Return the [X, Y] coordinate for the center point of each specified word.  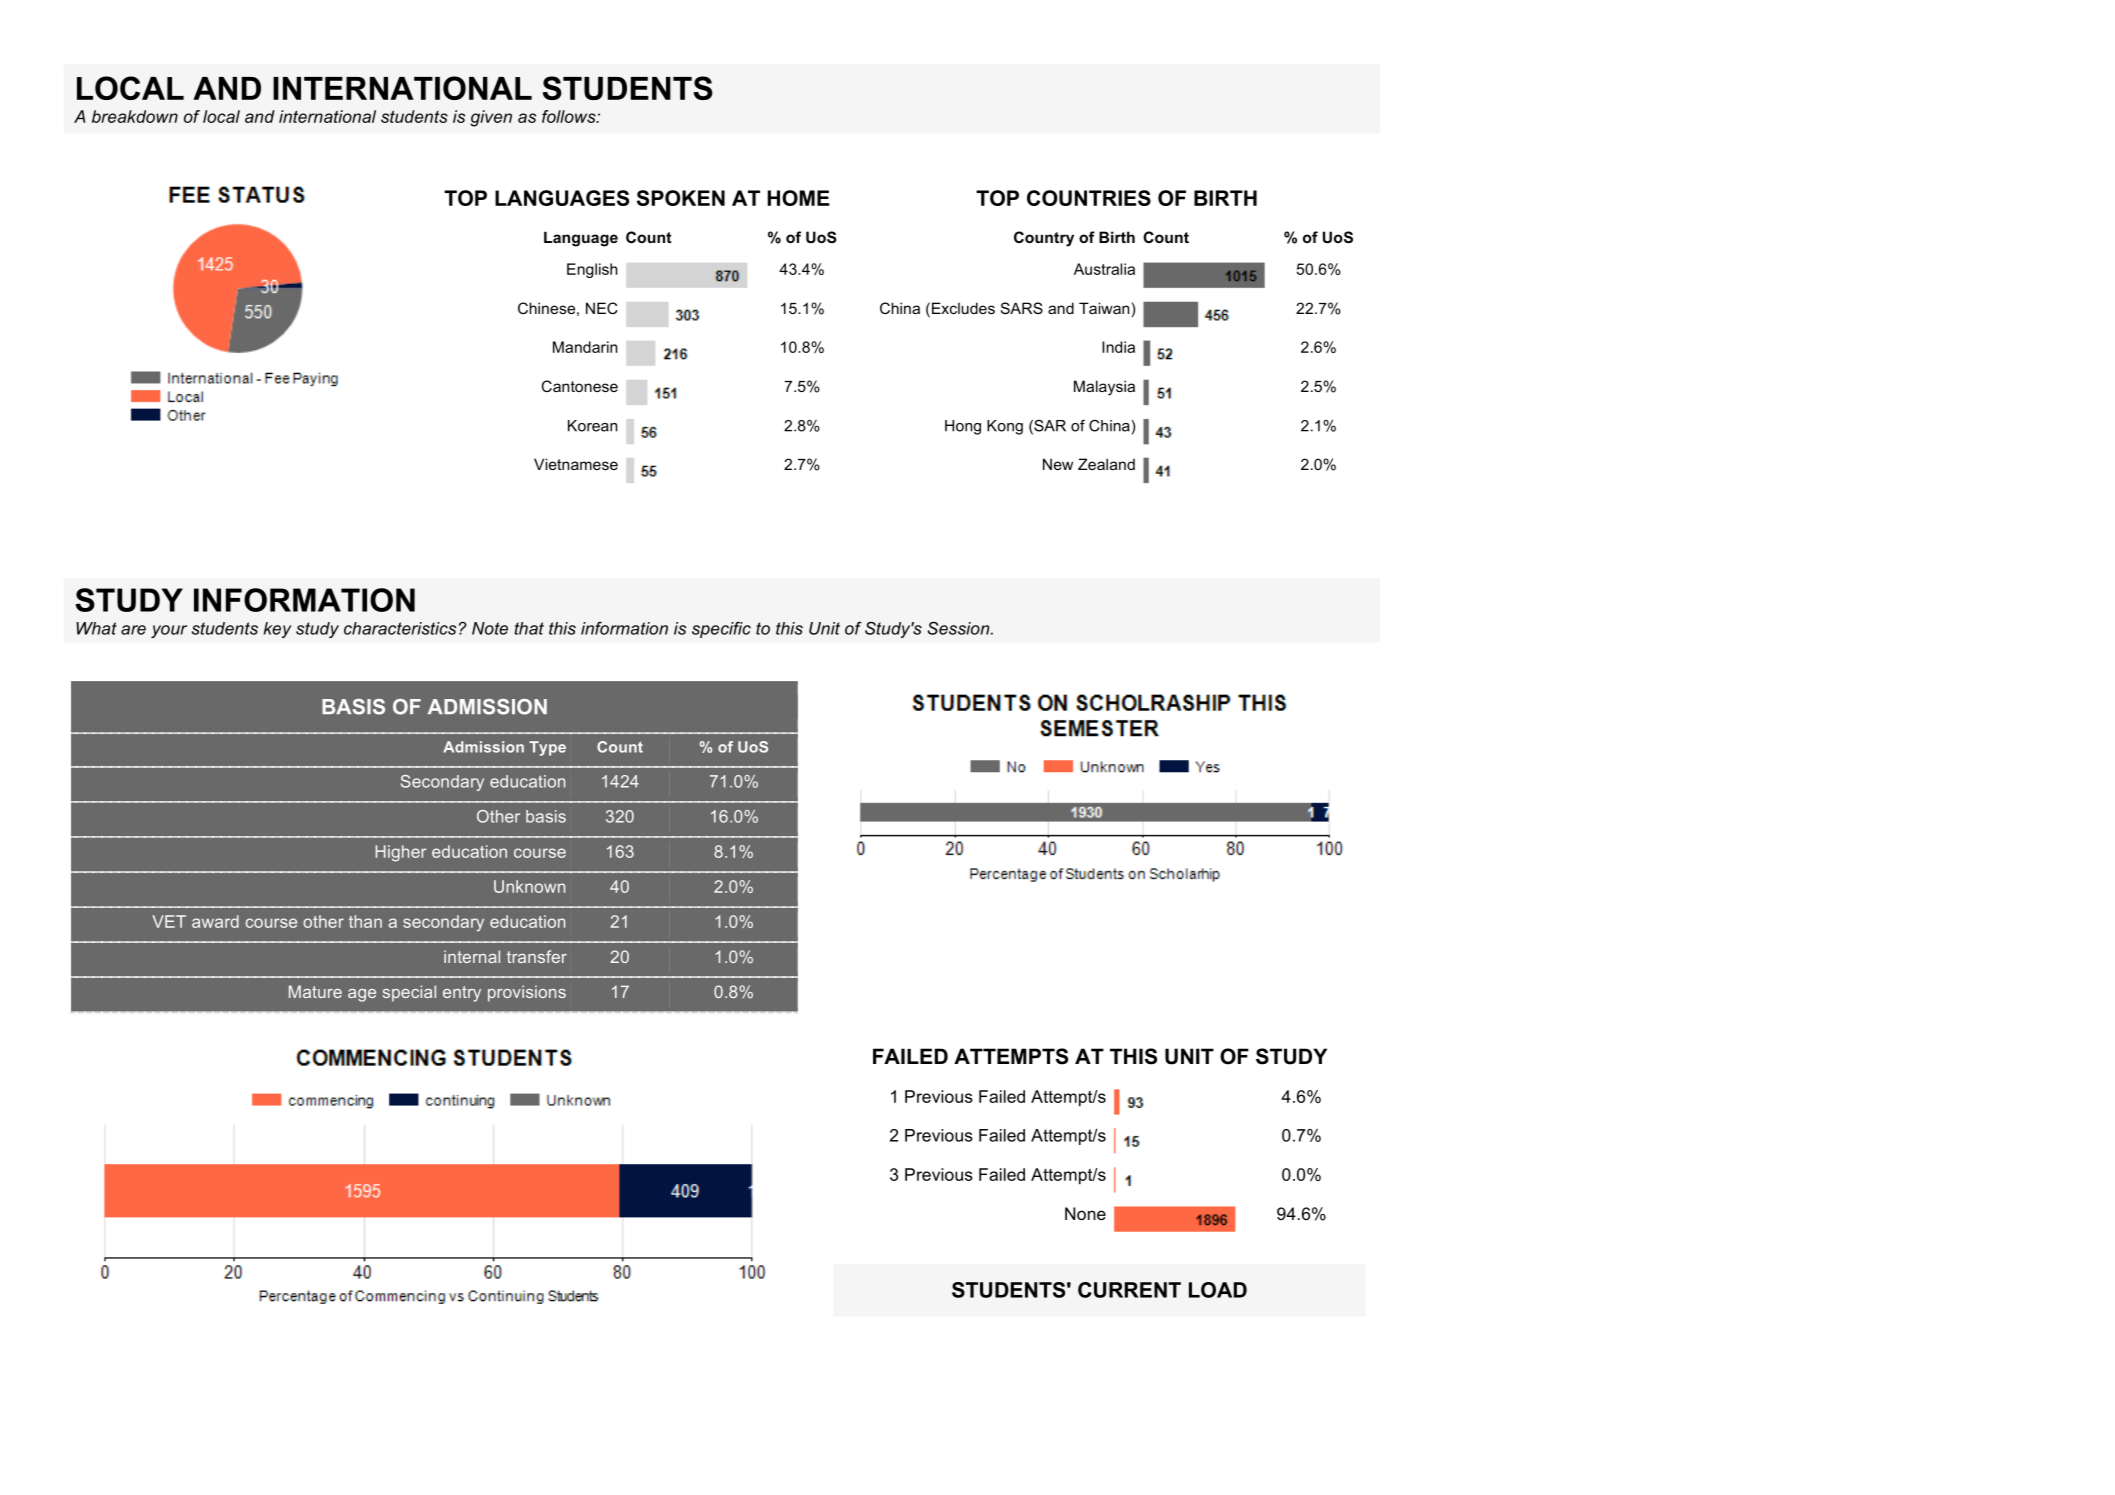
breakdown [135, 116]
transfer [537, 956]
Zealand [1106, 464]
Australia [1104, 269]
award [215, 921]
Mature [315, 991]
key [277, 630]
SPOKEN [681, 198]
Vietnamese [576, 464]
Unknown [529, 886]
